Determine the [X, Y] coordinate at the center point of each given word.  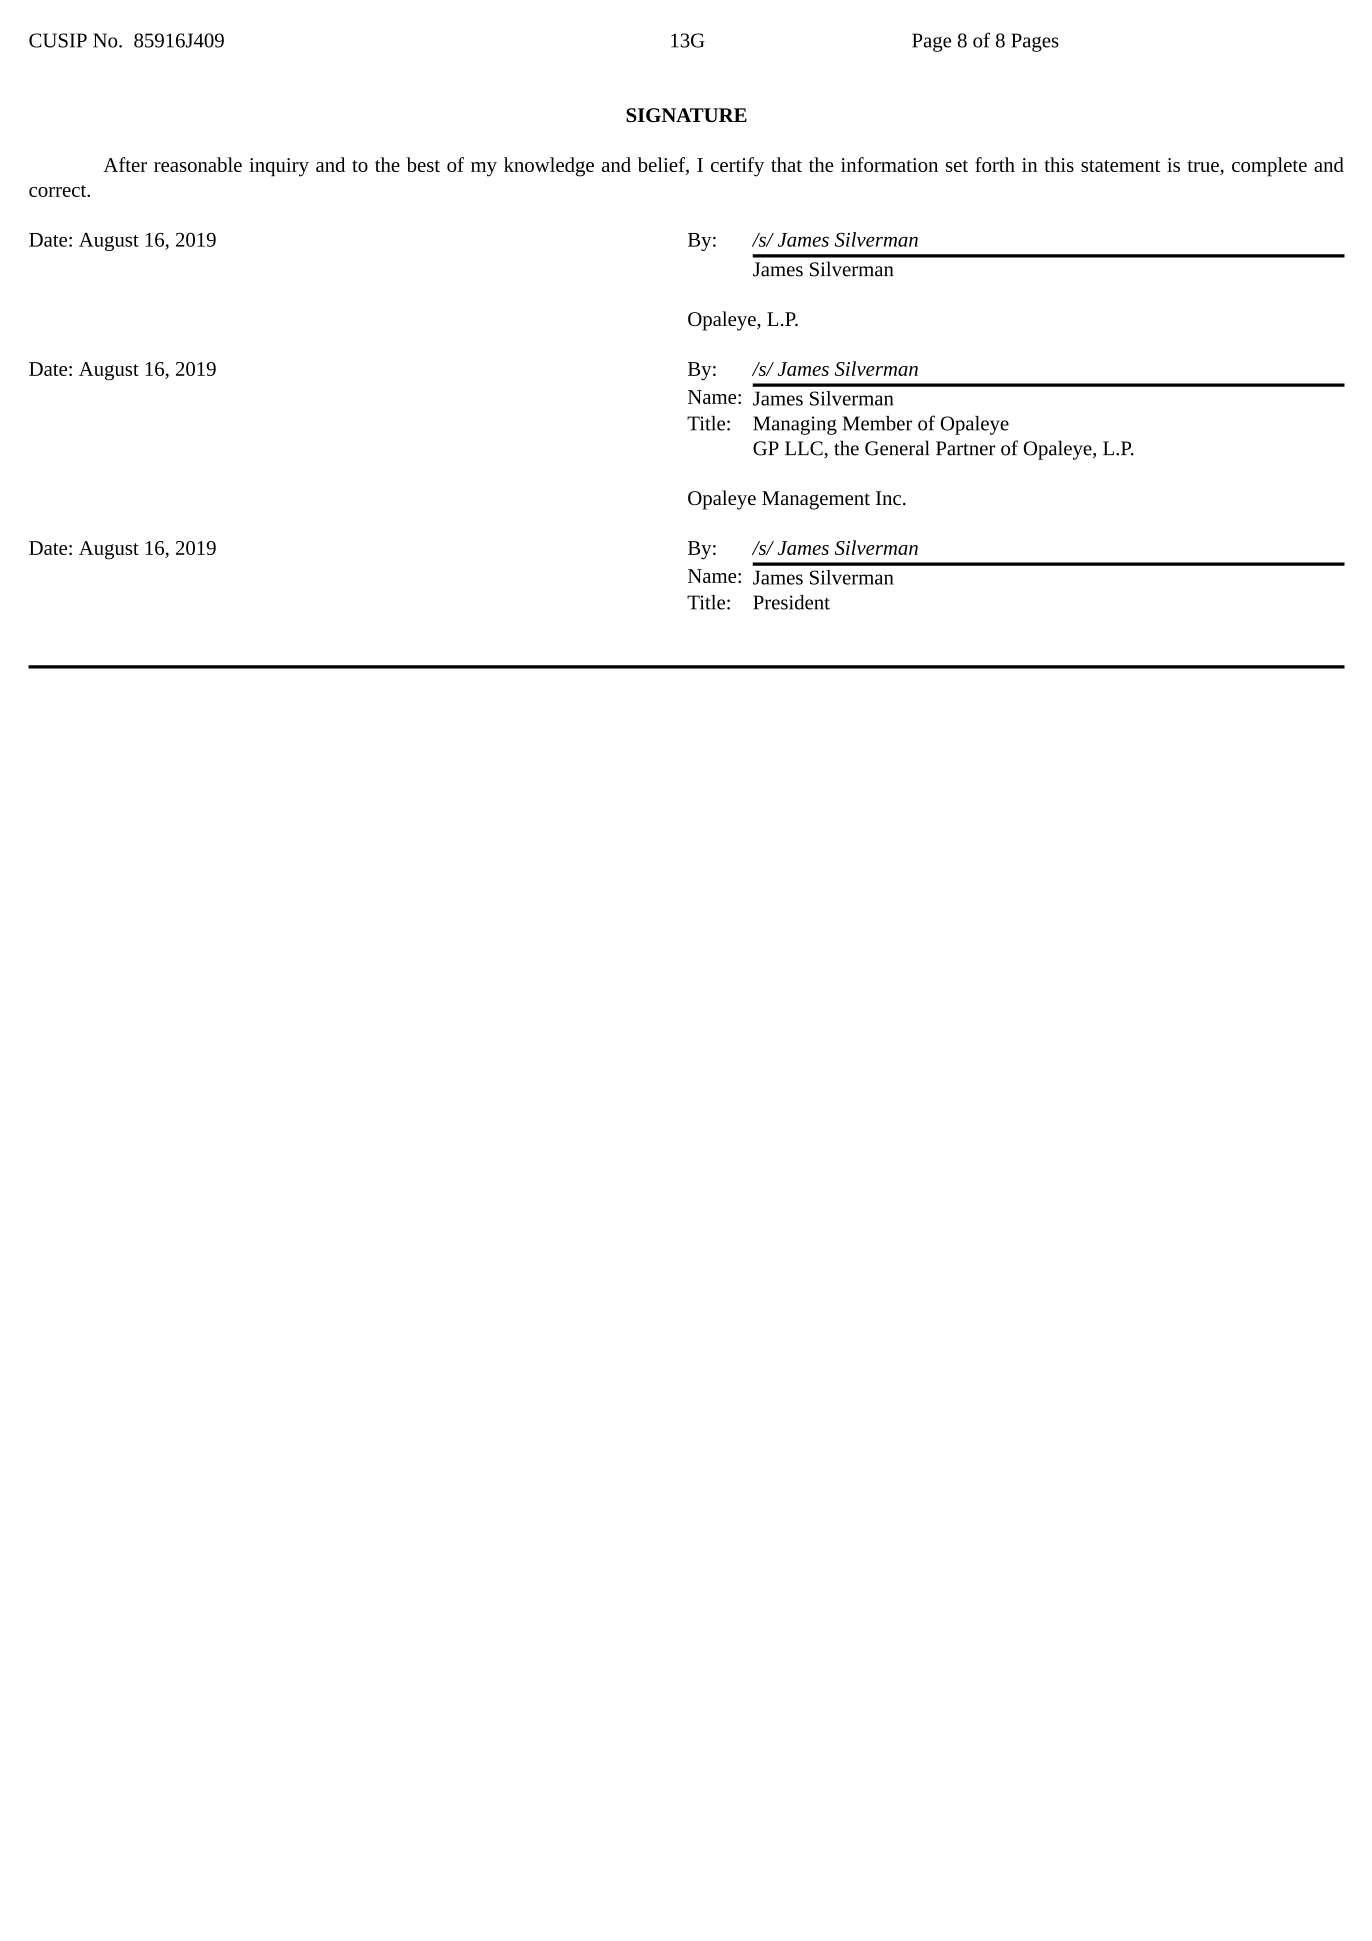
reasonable [198, 164]
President [791, 602]
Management [816, 500]
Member [877, 423]
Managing [795, 425]
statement [1120, 166]
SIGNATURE [686, 115]
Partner [965, 448]
